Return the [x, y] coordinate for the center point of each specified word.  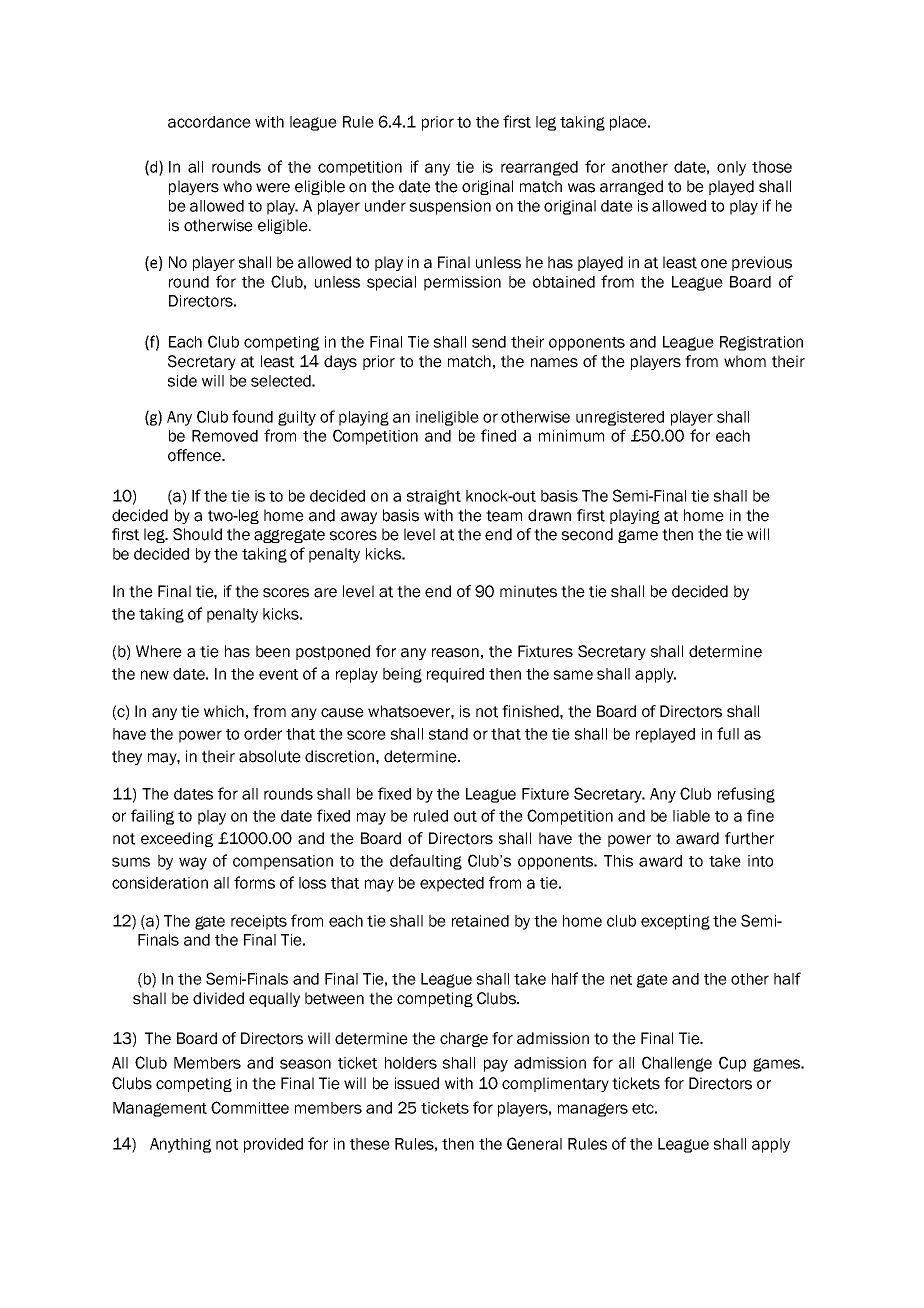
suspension [450, 207]
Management [160, 1109]
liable [691, 816]
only [731, 168]
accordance [209, 122]
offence [195, 455]
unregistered [620, 418]
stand [448, 734]
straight [434, 497]
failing [152, 817]
